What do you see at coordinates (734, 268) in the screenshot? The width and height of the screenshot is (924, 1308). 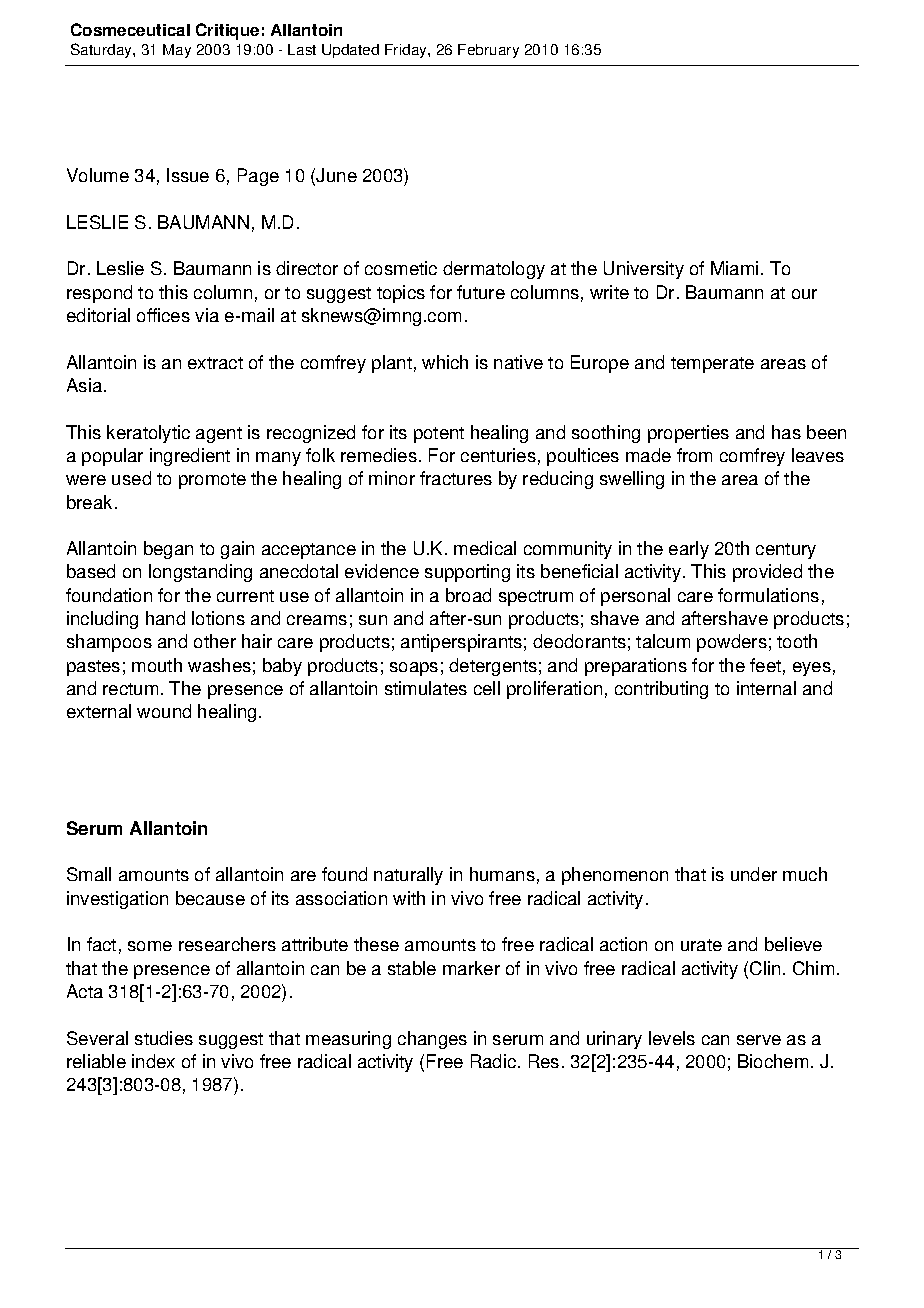 I see `Miami` at bounding box center [734, 268].
